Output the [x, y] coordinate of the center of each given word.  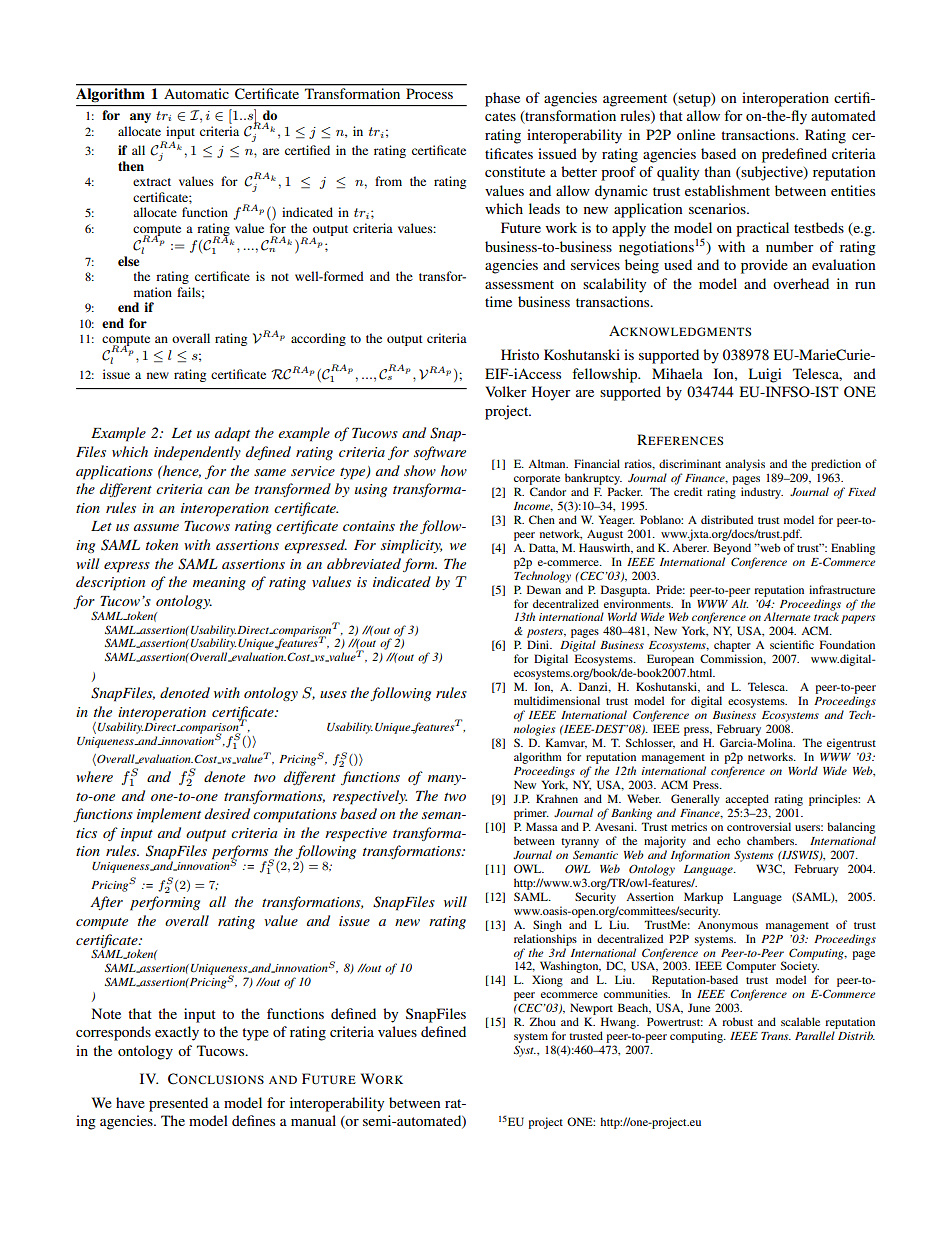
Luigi [765, 375]
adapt [232, 434]
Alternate [787, 616]
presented [178, 1104]
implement [169, 815]
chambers [772, 840]
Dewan [544, 589]
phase [502, 99]
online [696, 134]
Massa [542, 826]
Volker [506, 391]
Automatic [196, 94]
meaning [219, 583]
